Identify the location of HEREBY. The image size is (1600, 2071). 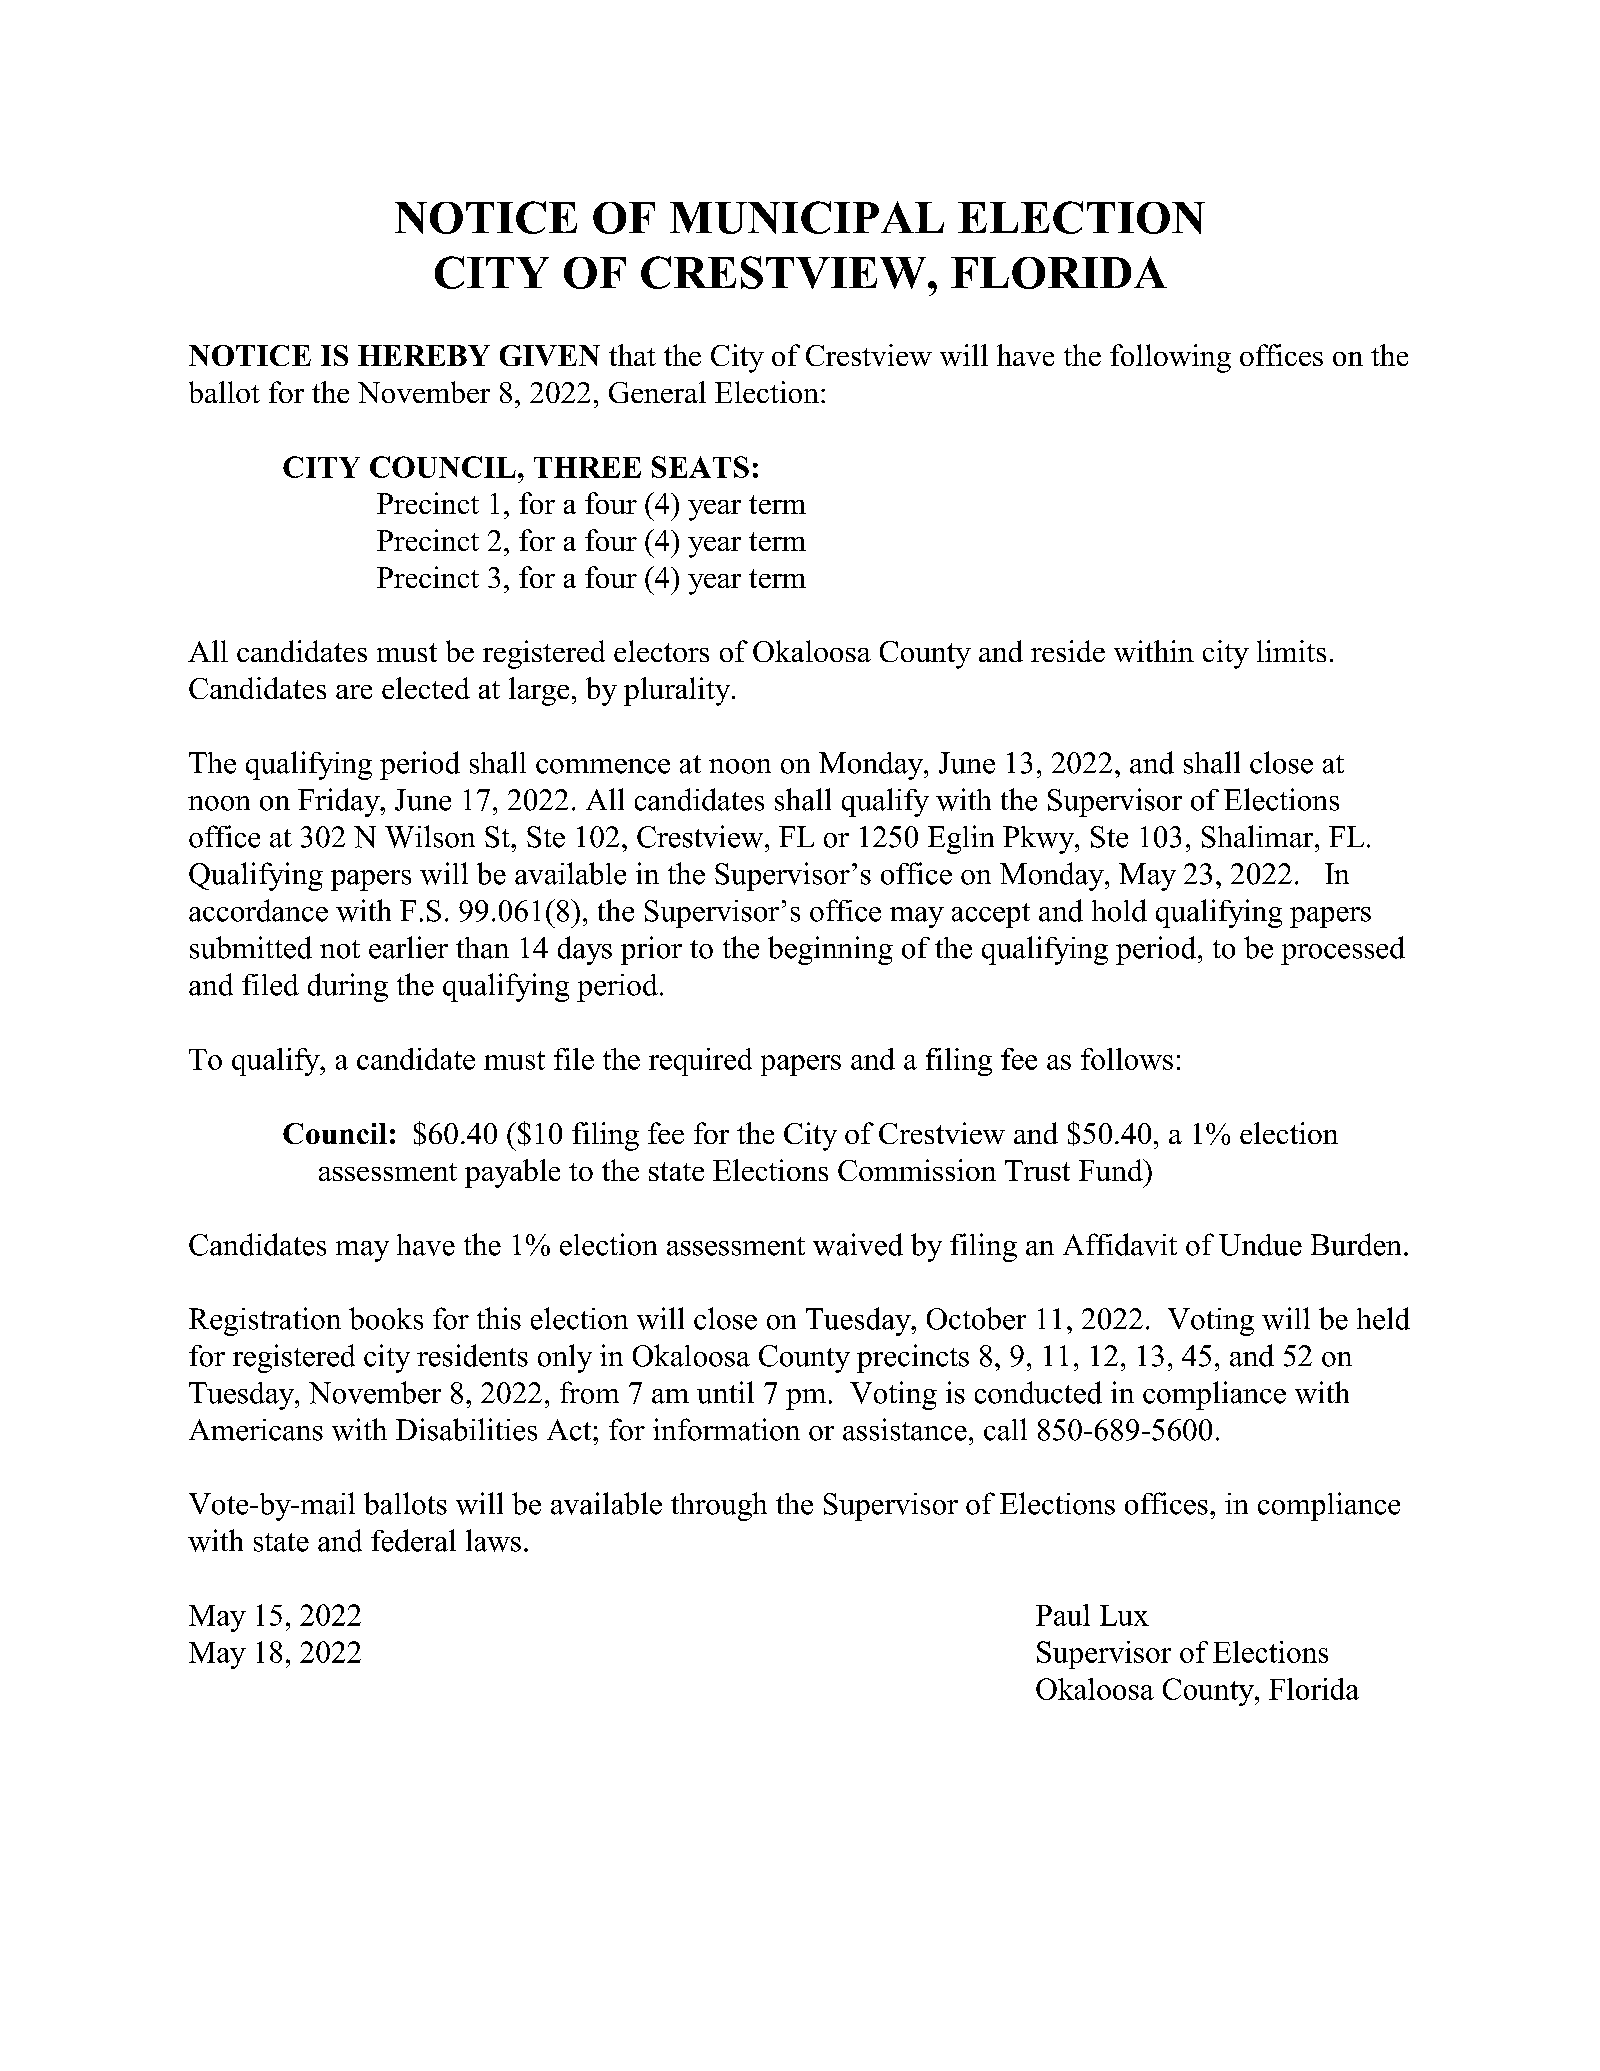
(424, 355).
